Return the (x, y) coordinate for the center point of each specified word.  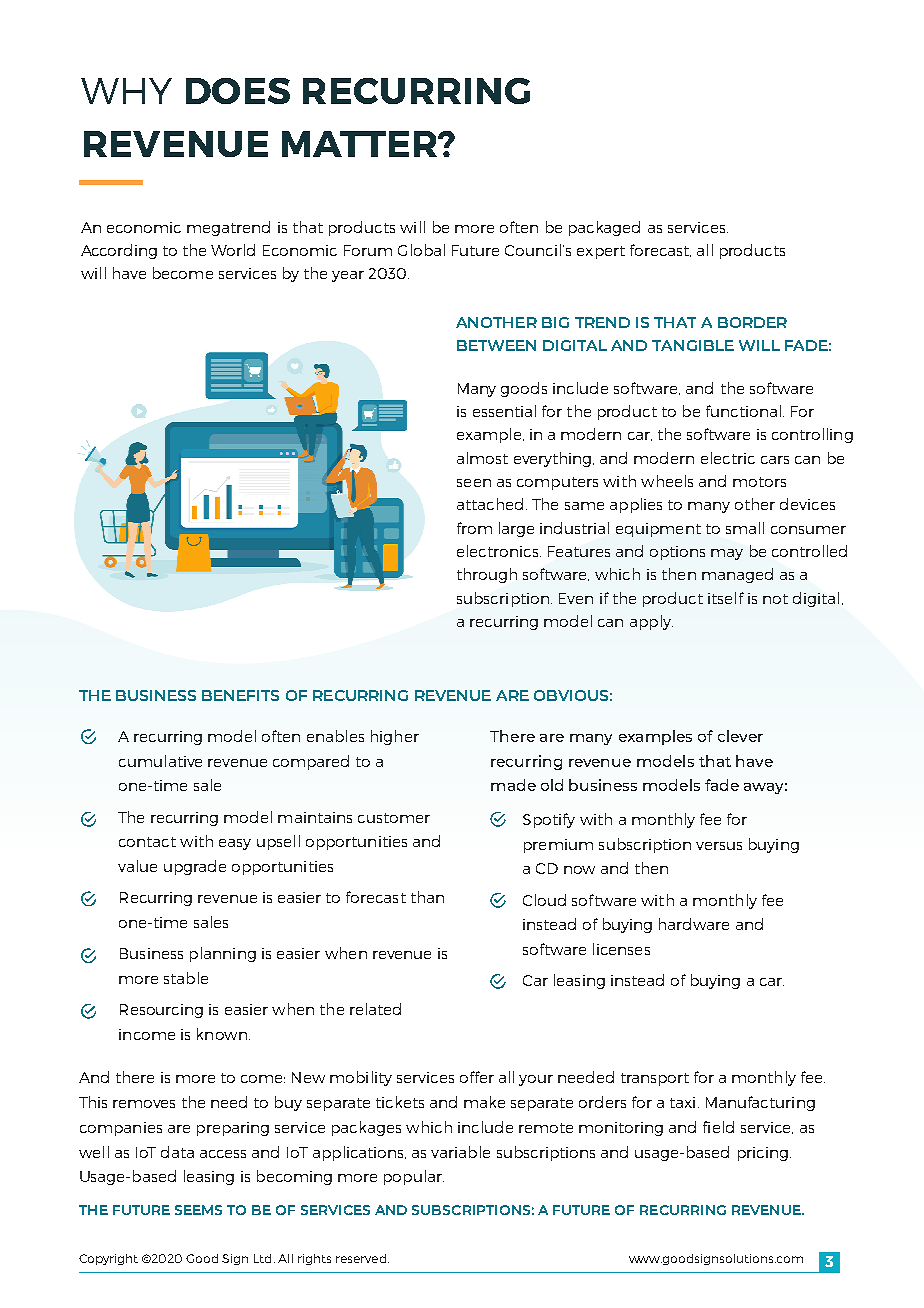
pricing (763, 1154)
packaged (604, 228)
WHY (126, 91)
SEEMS (198, 1210)
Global (421, 250)
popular (414, 1177)
